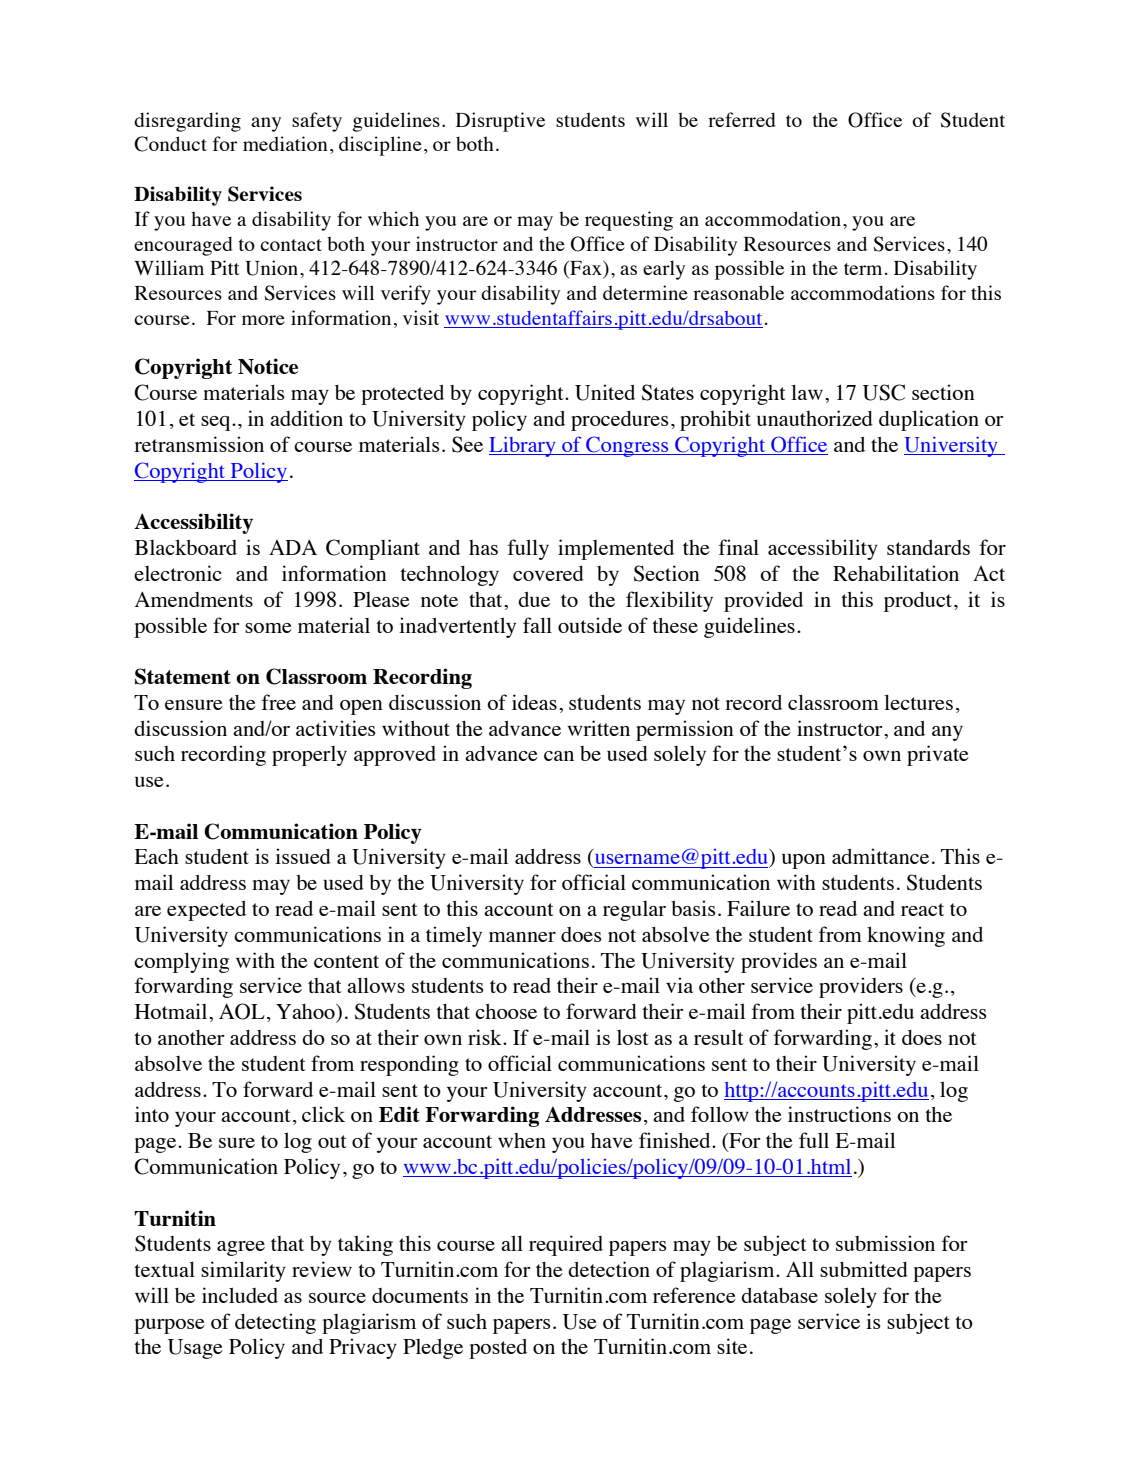 Image resolution: width=1139 pixels, height=1474 pixels. Describe the element at coordinates (522, 937) in the screenshot. I see `manner` at that location.
